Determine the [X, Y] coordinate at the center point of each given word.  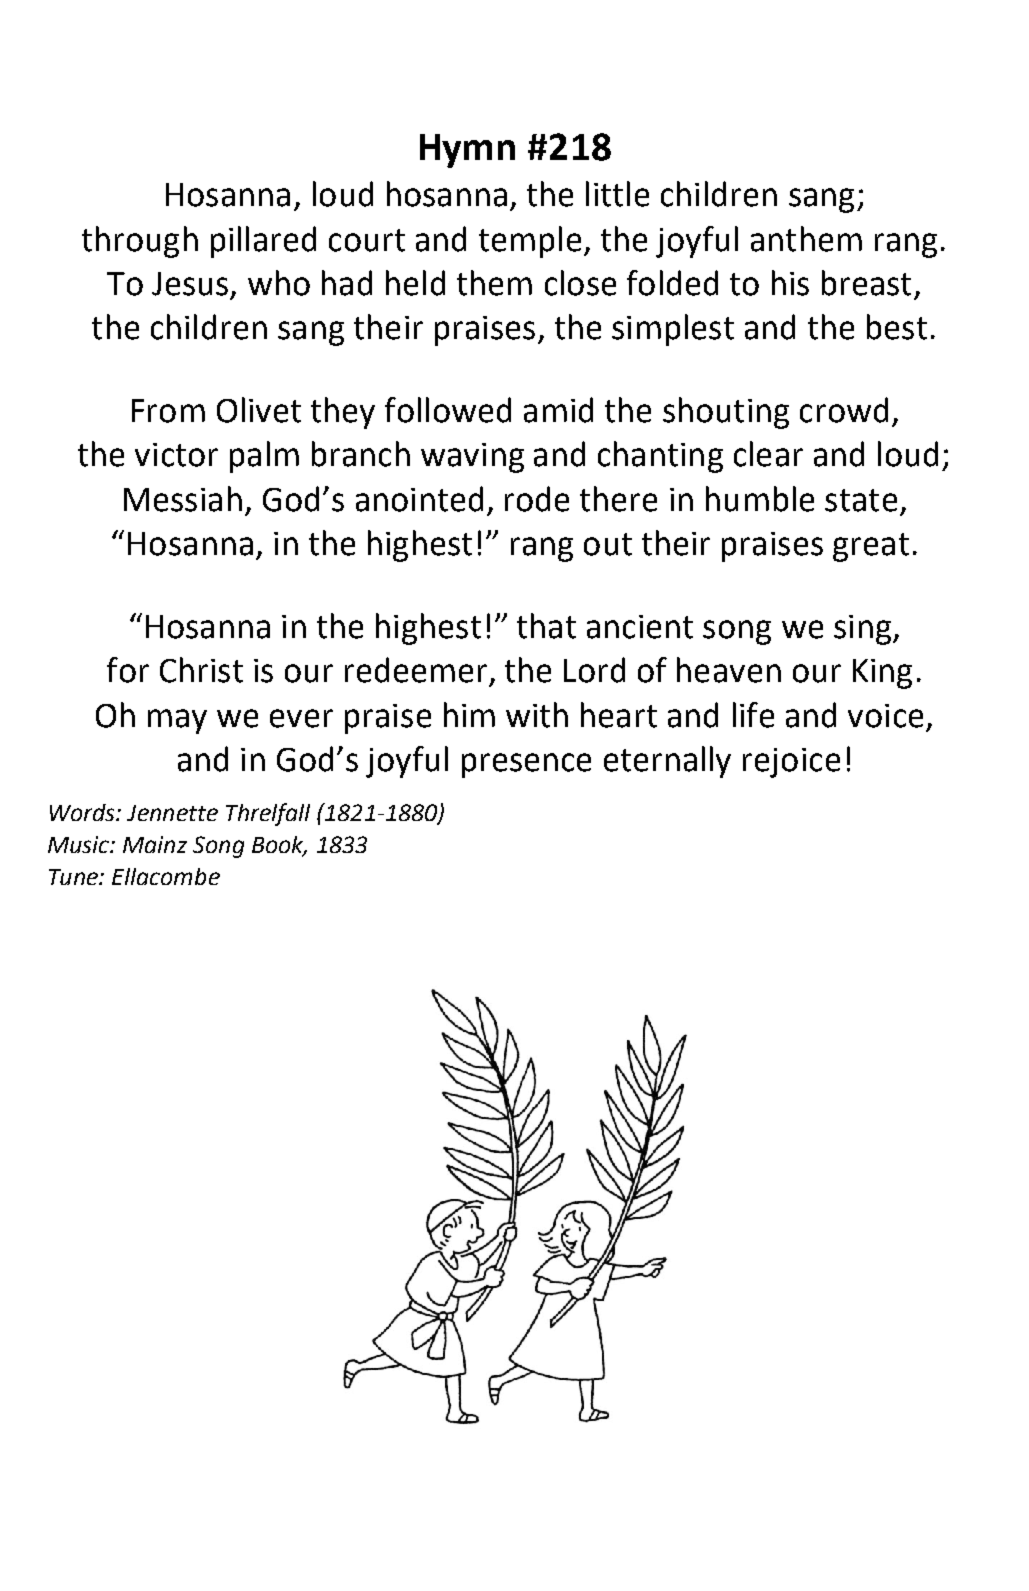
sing [862, 630]
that [546, 626]
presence [526, 765]
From [168, 411]
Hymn [467, 151]
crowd [844, 410]
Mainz [155, 844]
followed [448, 410]
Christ [201, 670]
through [140, 242]
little [617, 194]
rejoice [791, 763]
